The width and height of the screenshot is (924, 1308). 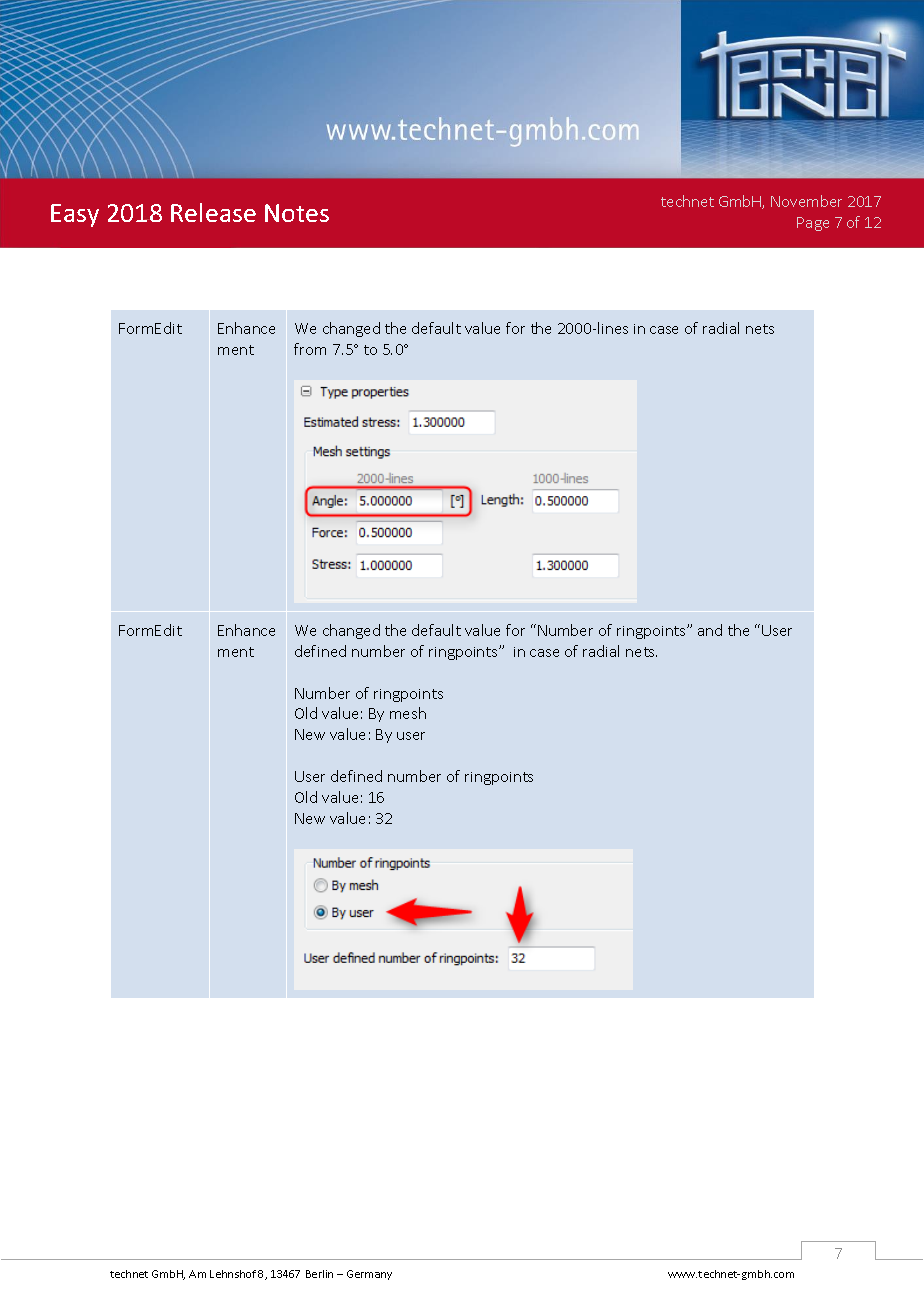 What do you see at coordinates (806, 201) in the screenshot?
I see `November` at bounding box center [806, 201].
